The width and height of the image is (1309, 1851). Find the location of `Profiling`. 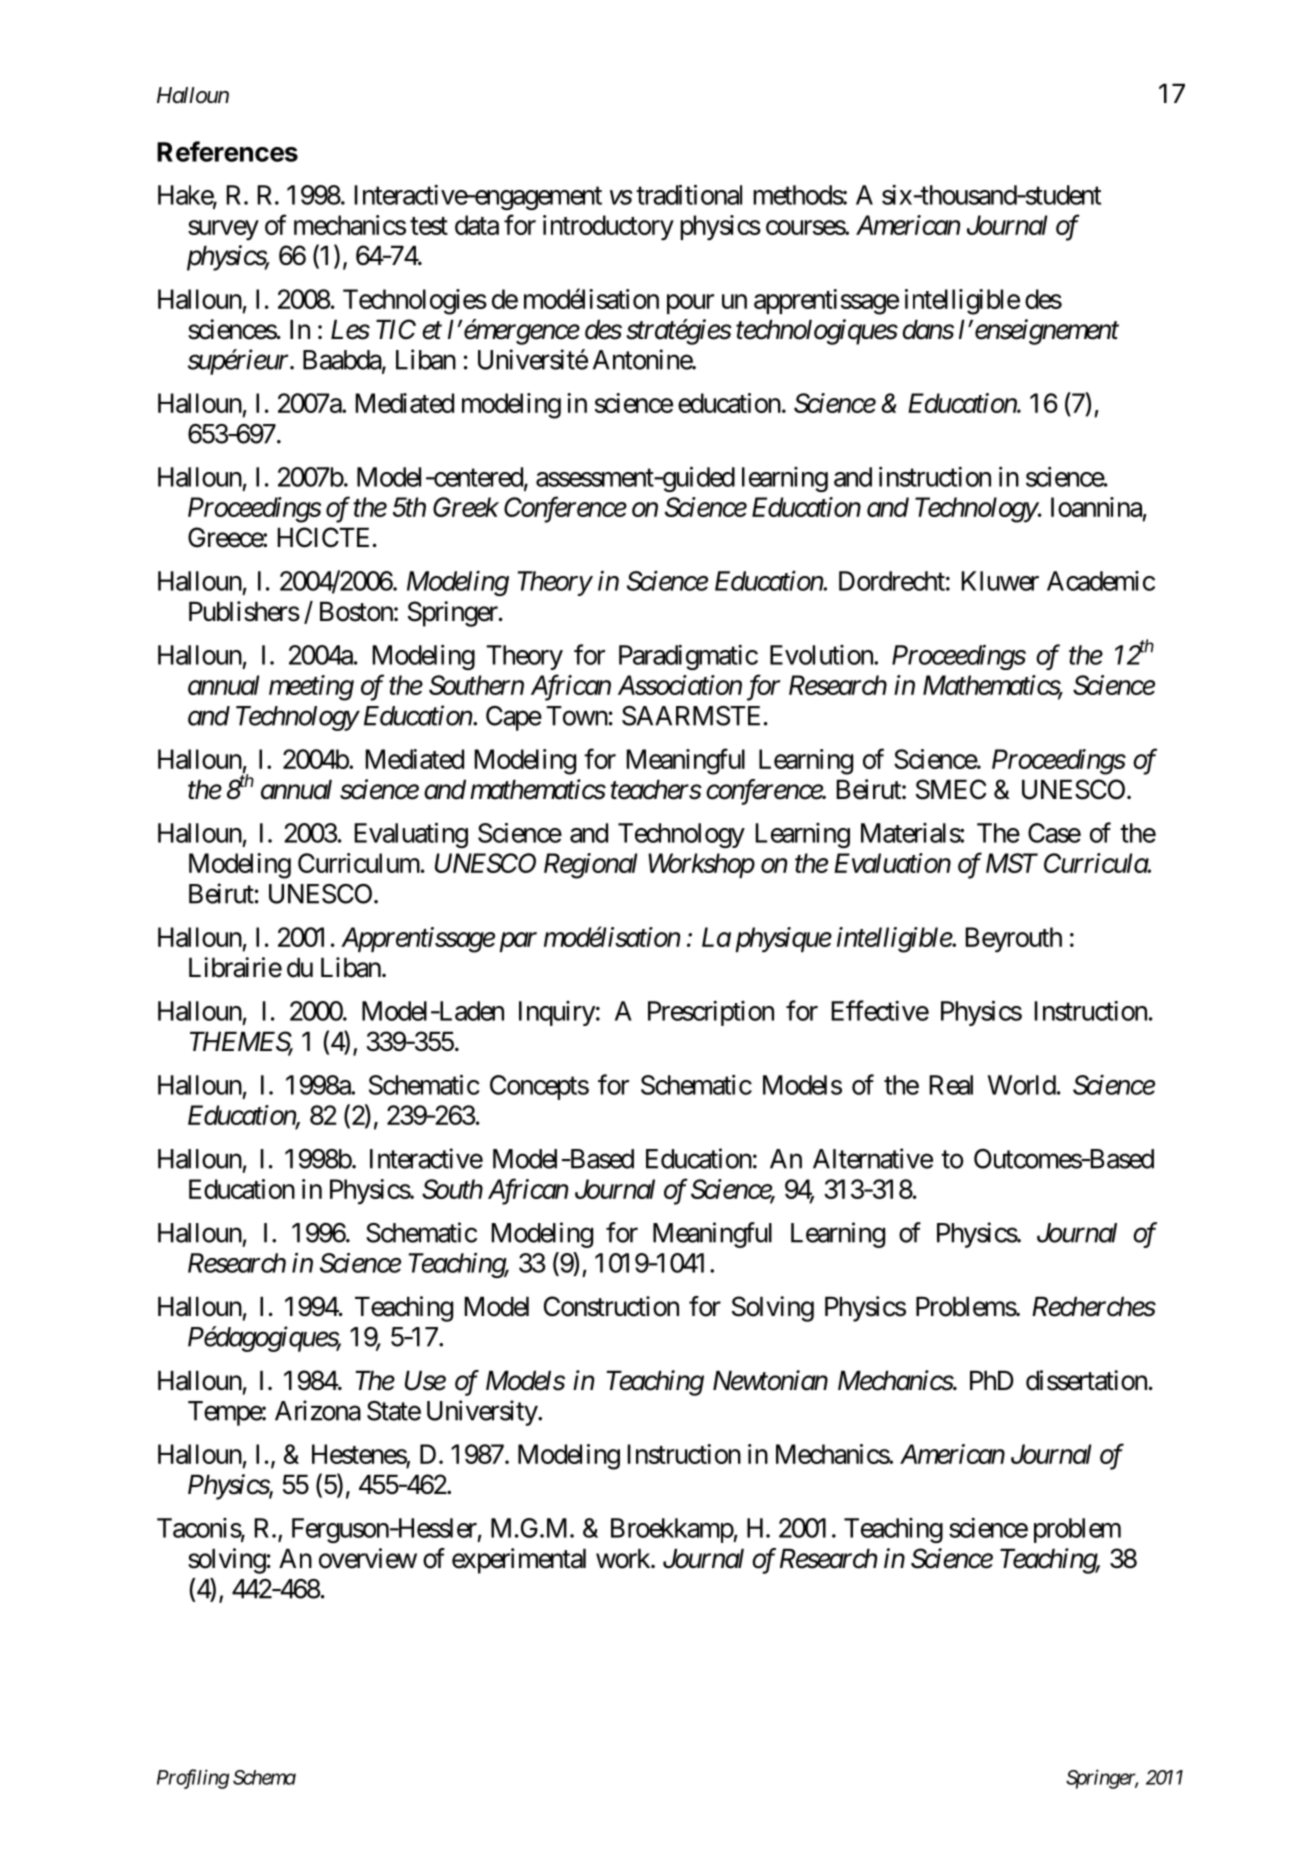

Profiling is located at coordinates (193, 1779).
